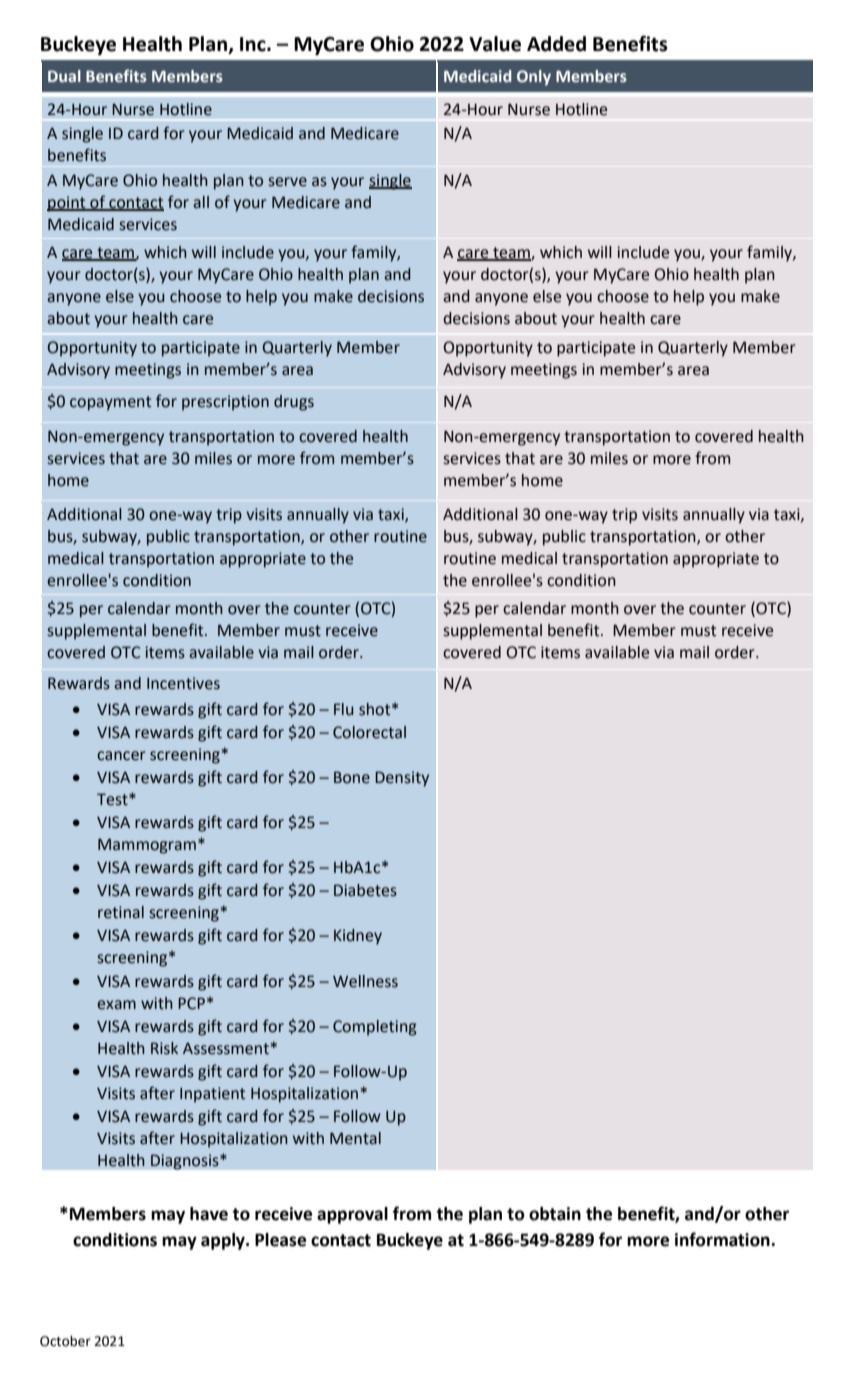 The width and height of the page is (849, 1400). I want to click on Dual, so click(64, 76).
